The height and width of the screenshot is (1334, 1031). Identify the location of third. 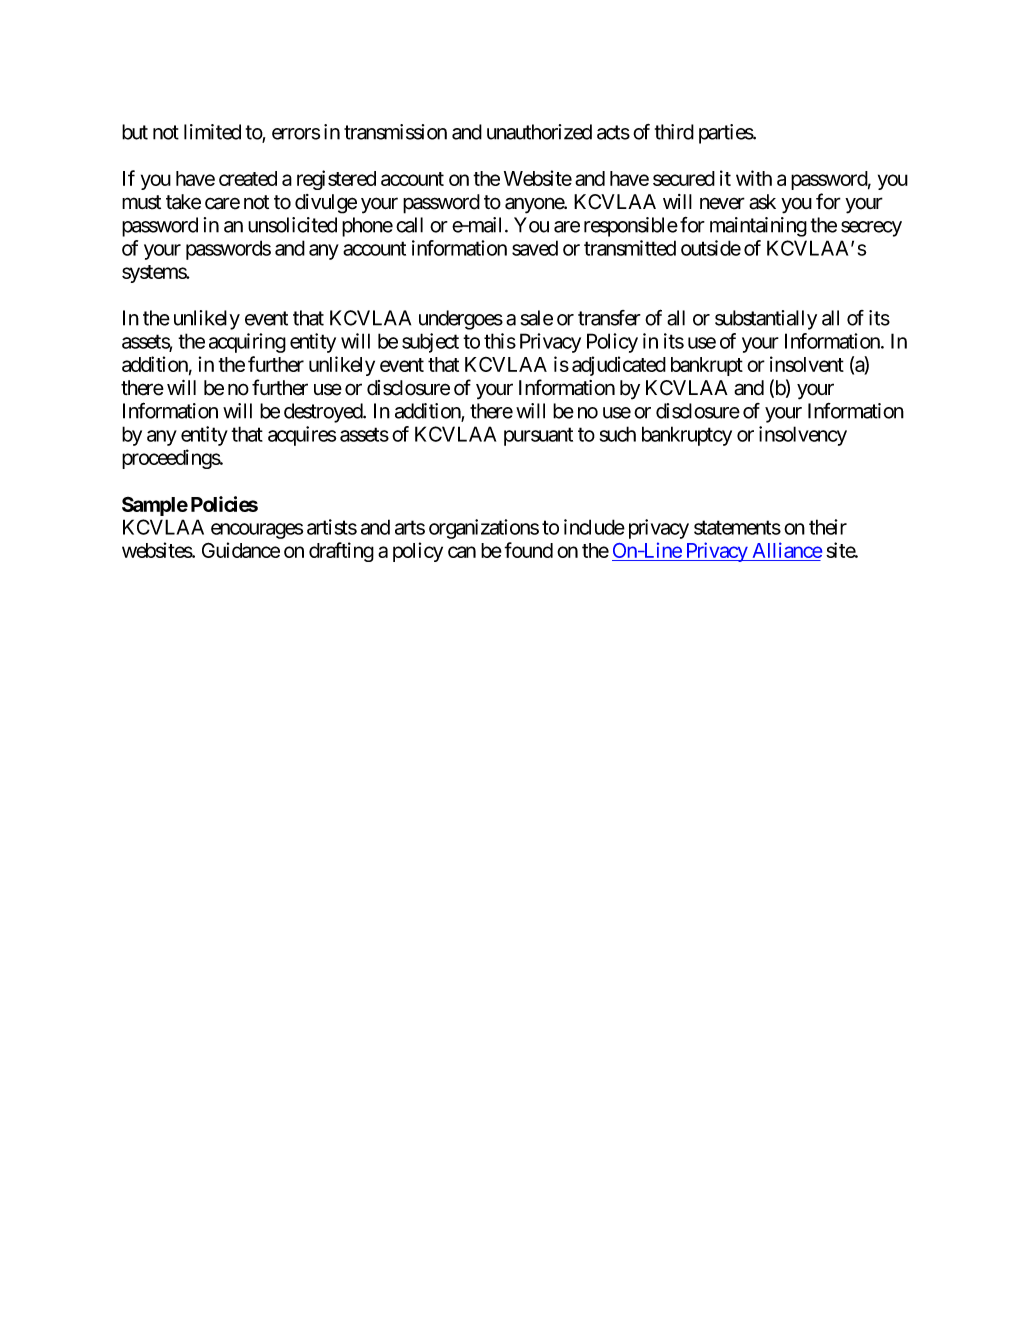
(674, 132).
